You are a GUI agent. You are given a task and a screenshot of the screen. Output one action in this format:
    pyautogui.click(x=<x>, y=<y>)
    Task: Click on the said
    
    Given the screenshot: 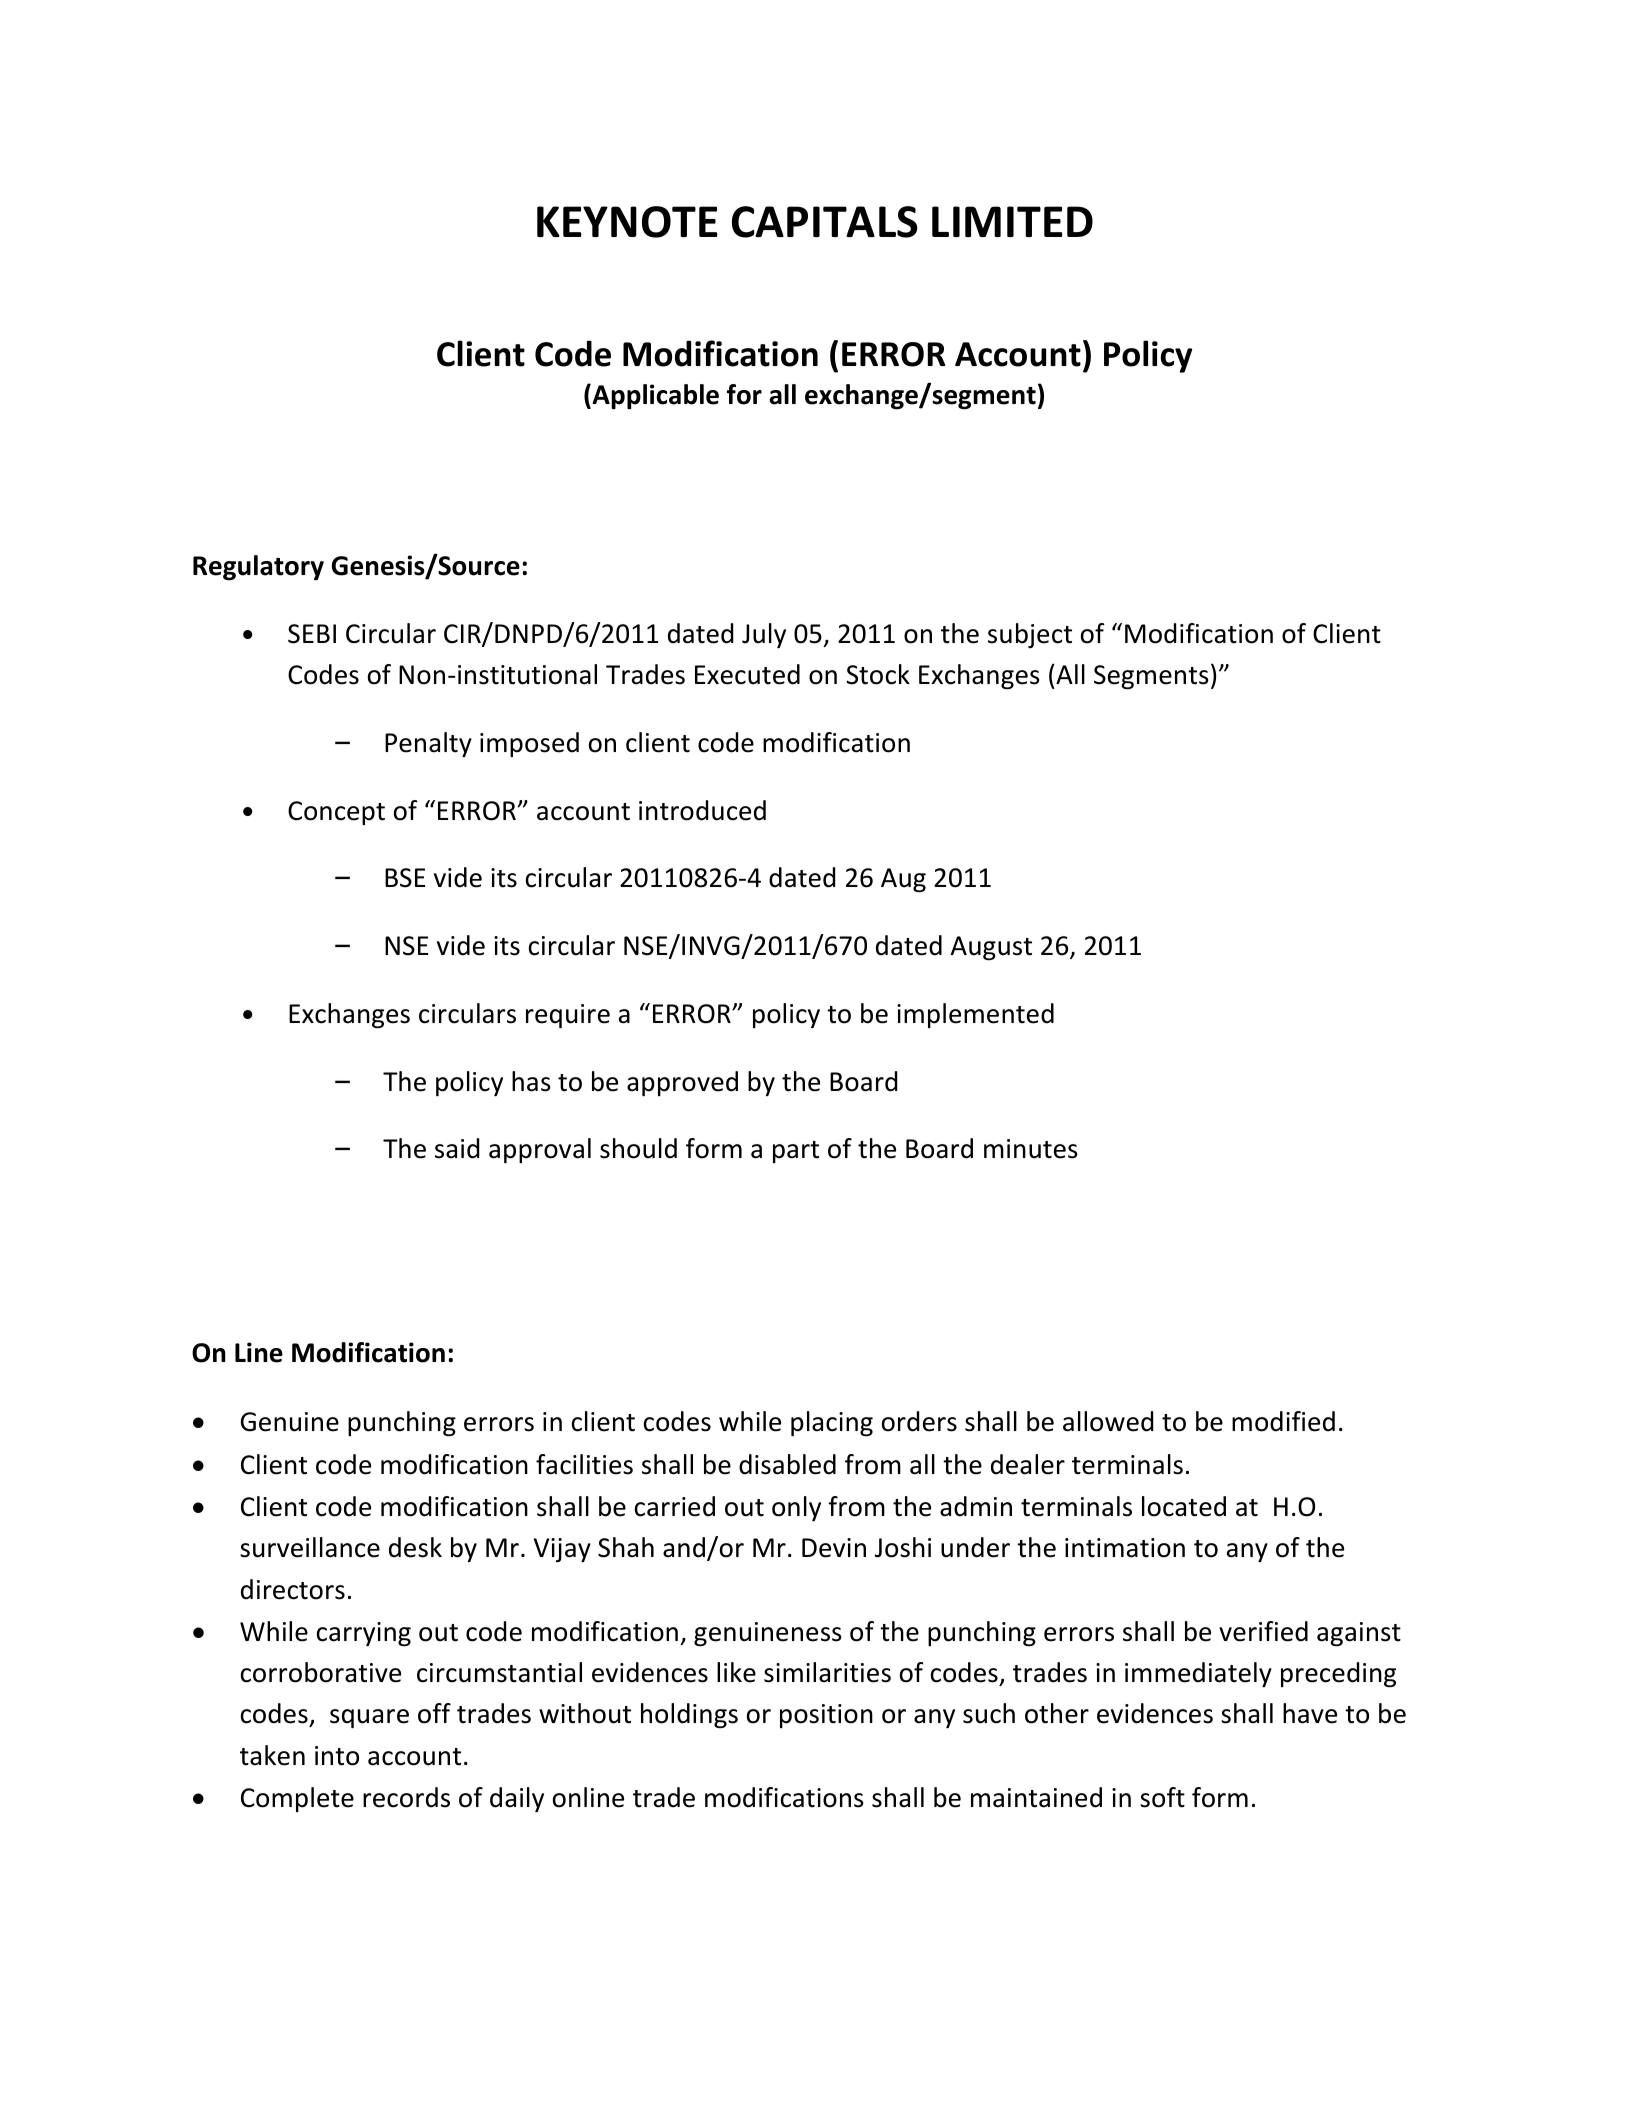 What is the action you would take?
    pyautogui.click(x=457, y=1148)
